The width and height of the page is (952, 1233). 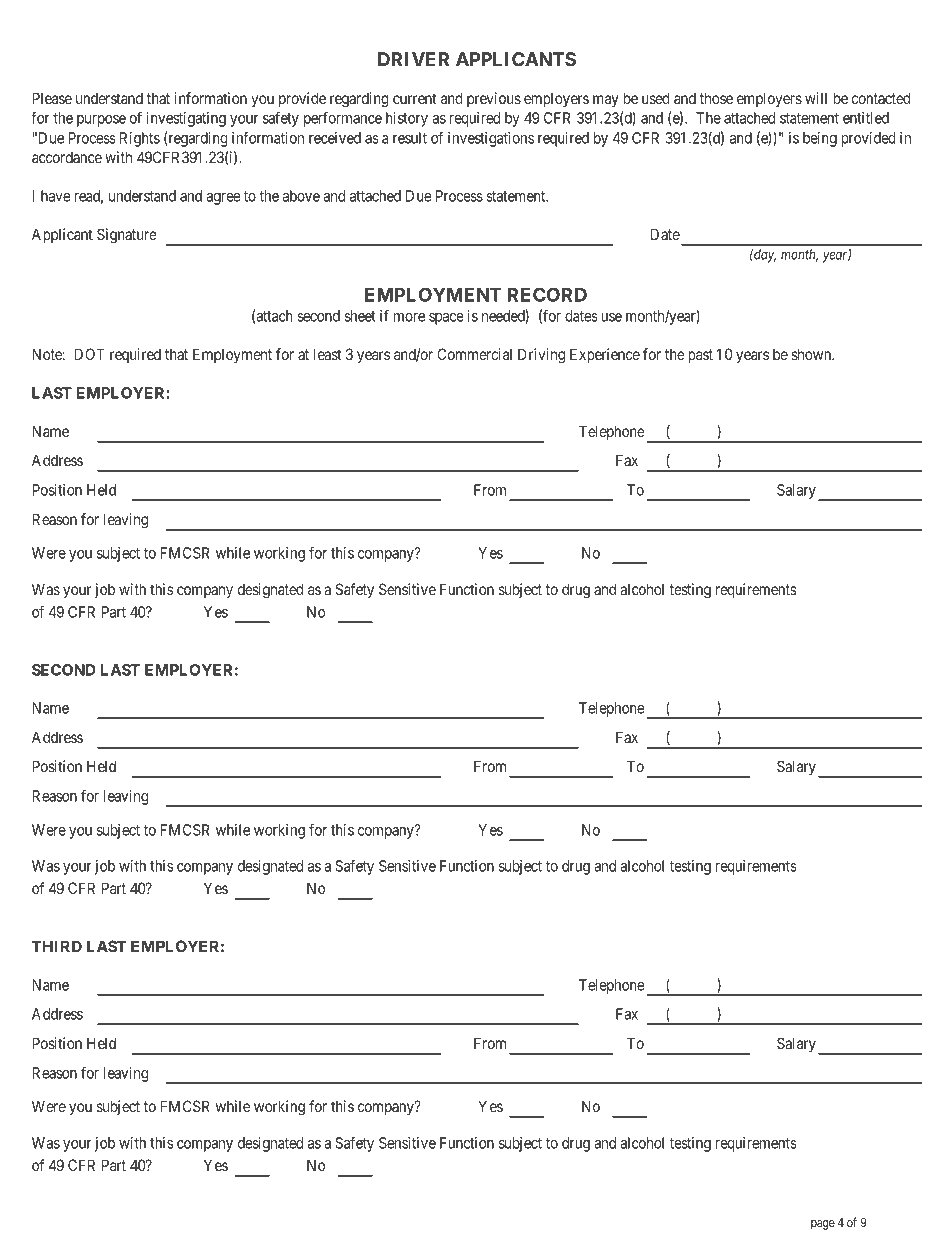 What do you see at coordinates (494, 99) in the page?
I see `previous` at bounding box center [494, 99].
